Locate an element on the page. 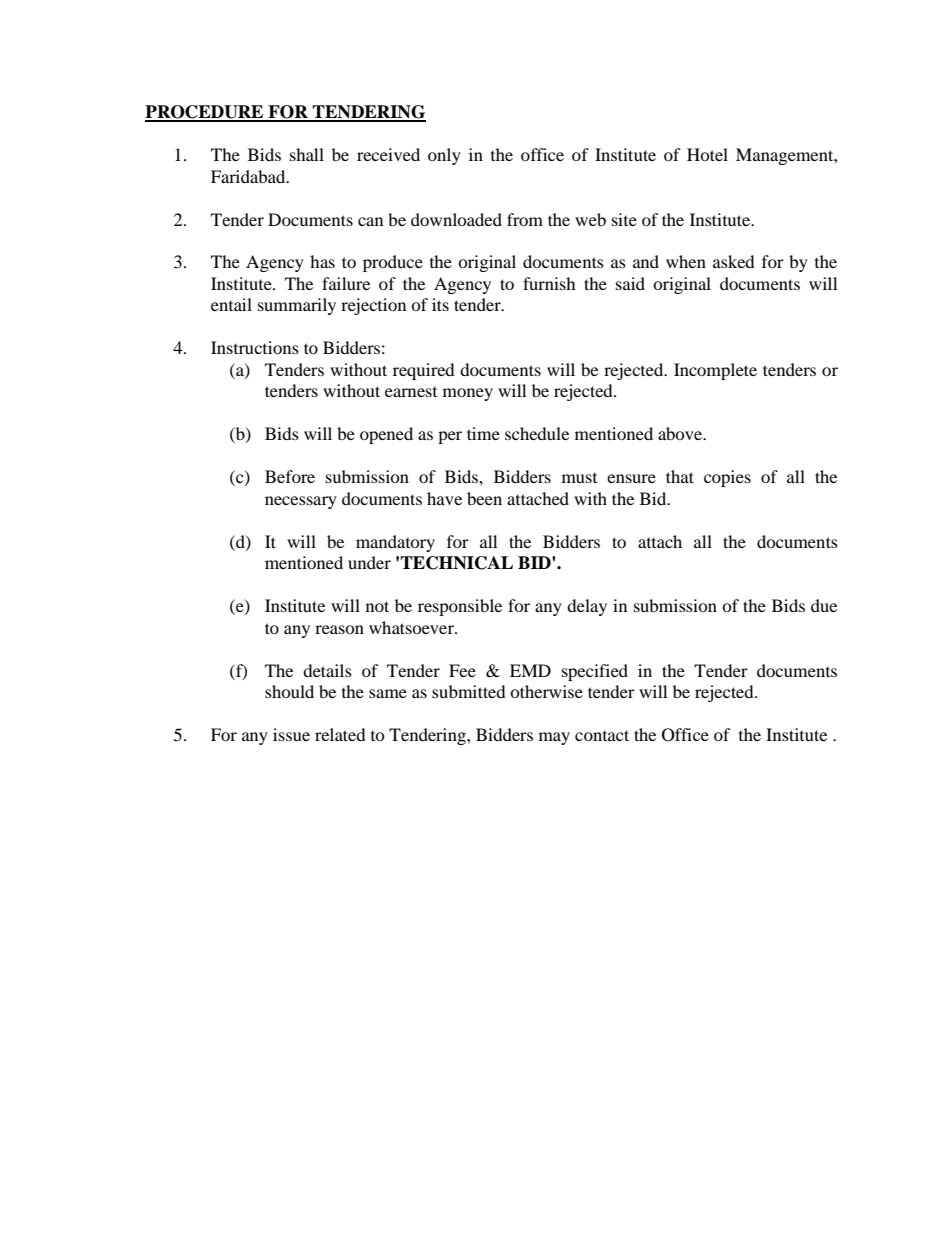 This page has height=1233, width=952. may is located at coordinates (554, 738).
